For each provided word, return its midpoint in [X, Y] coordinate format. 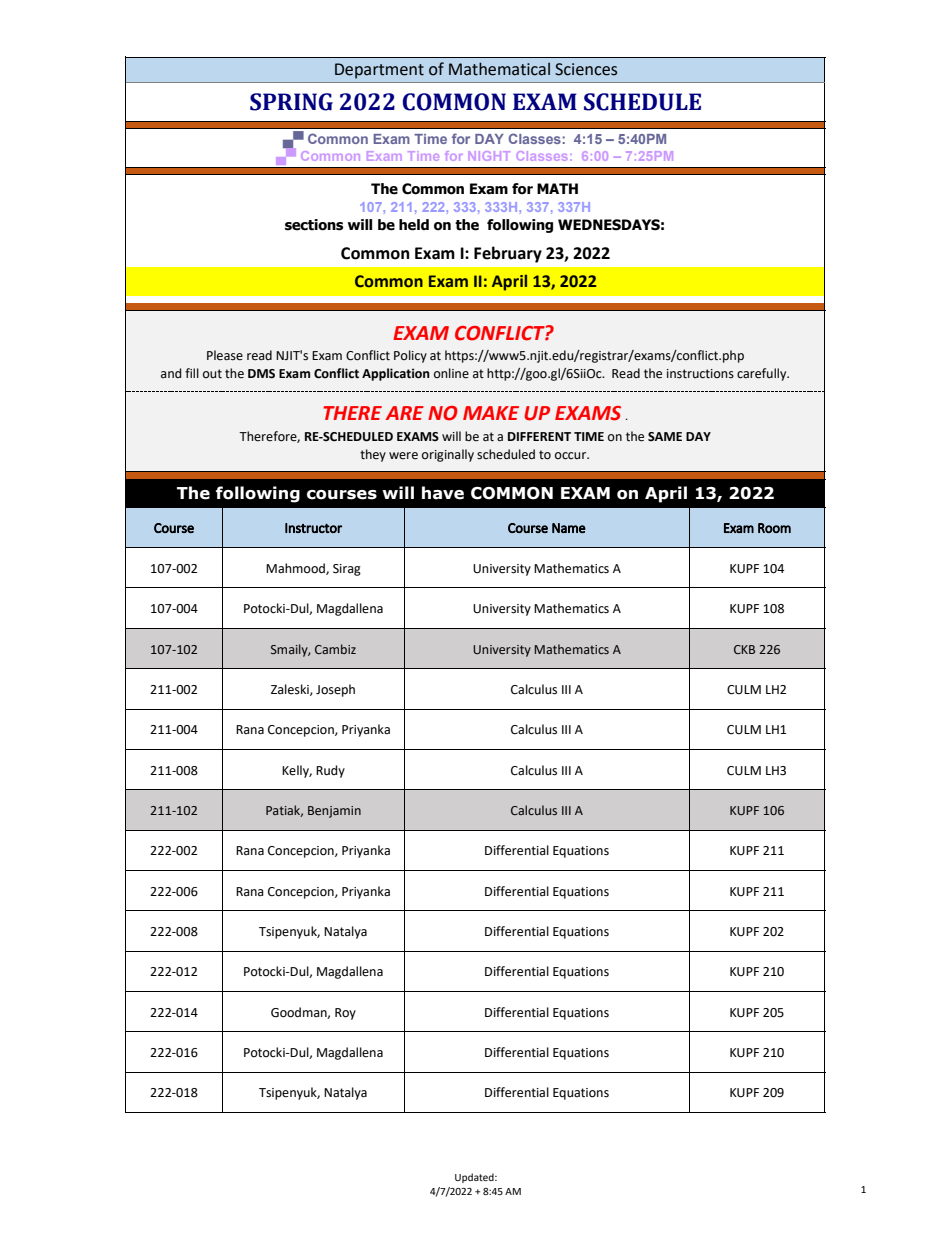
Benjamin [334, 812]
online [451, 373]
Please [225, 355]
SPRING [291, 102]
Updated [475, 1178]
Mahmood [296, 569]
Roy [345, 1014]
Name [569, 528]
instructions [700, 374]
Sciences [586, 69]
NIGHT [489, 156]
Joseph [335, 690]
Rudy [330, 771]
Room [774, 528]
